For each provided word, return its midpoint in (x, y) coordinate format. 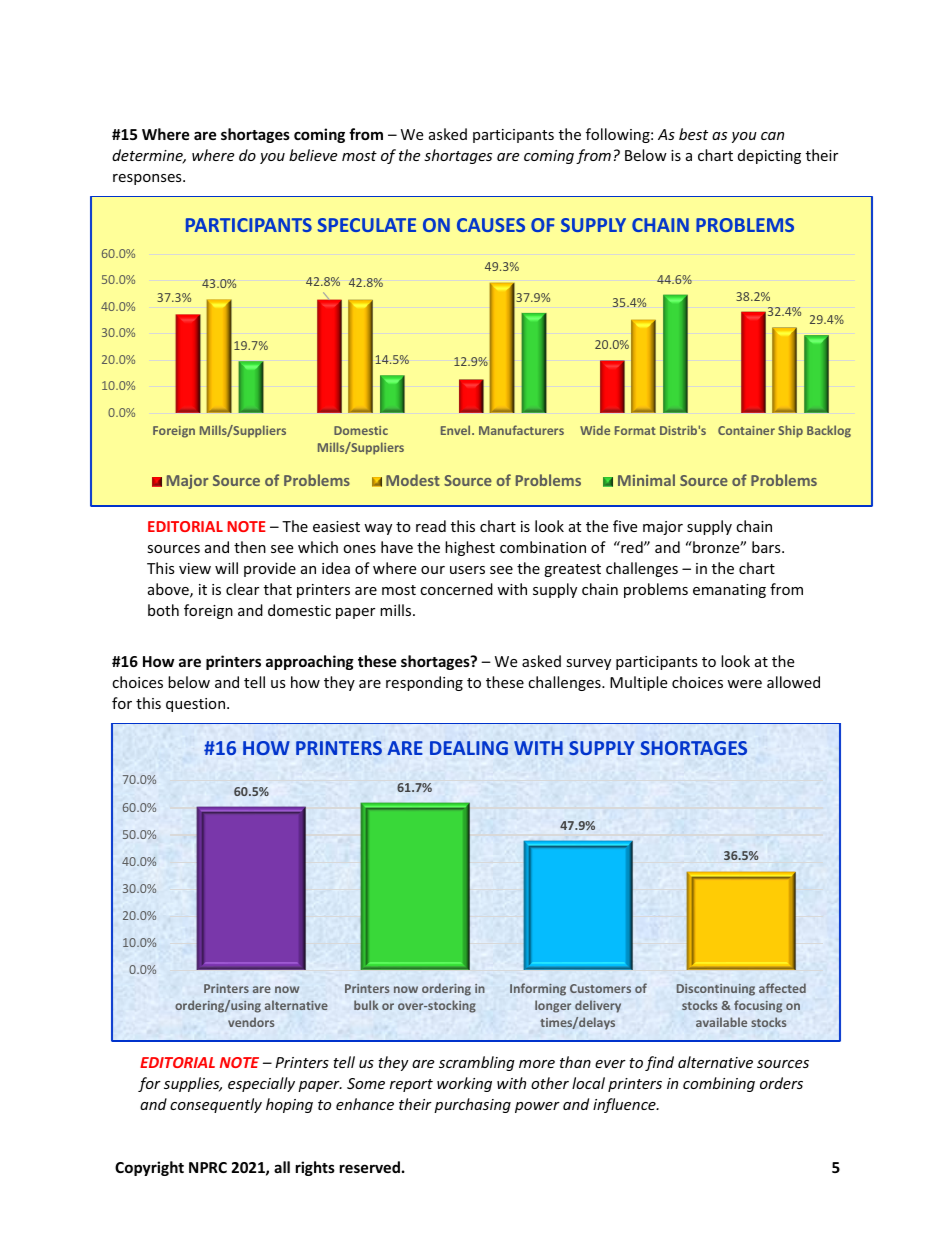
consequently (216, 1105)
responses (148, 179)
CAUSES (491, 225)
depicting (769, 156)
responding (424, 683)
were (744, 684)
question (197, 705)
